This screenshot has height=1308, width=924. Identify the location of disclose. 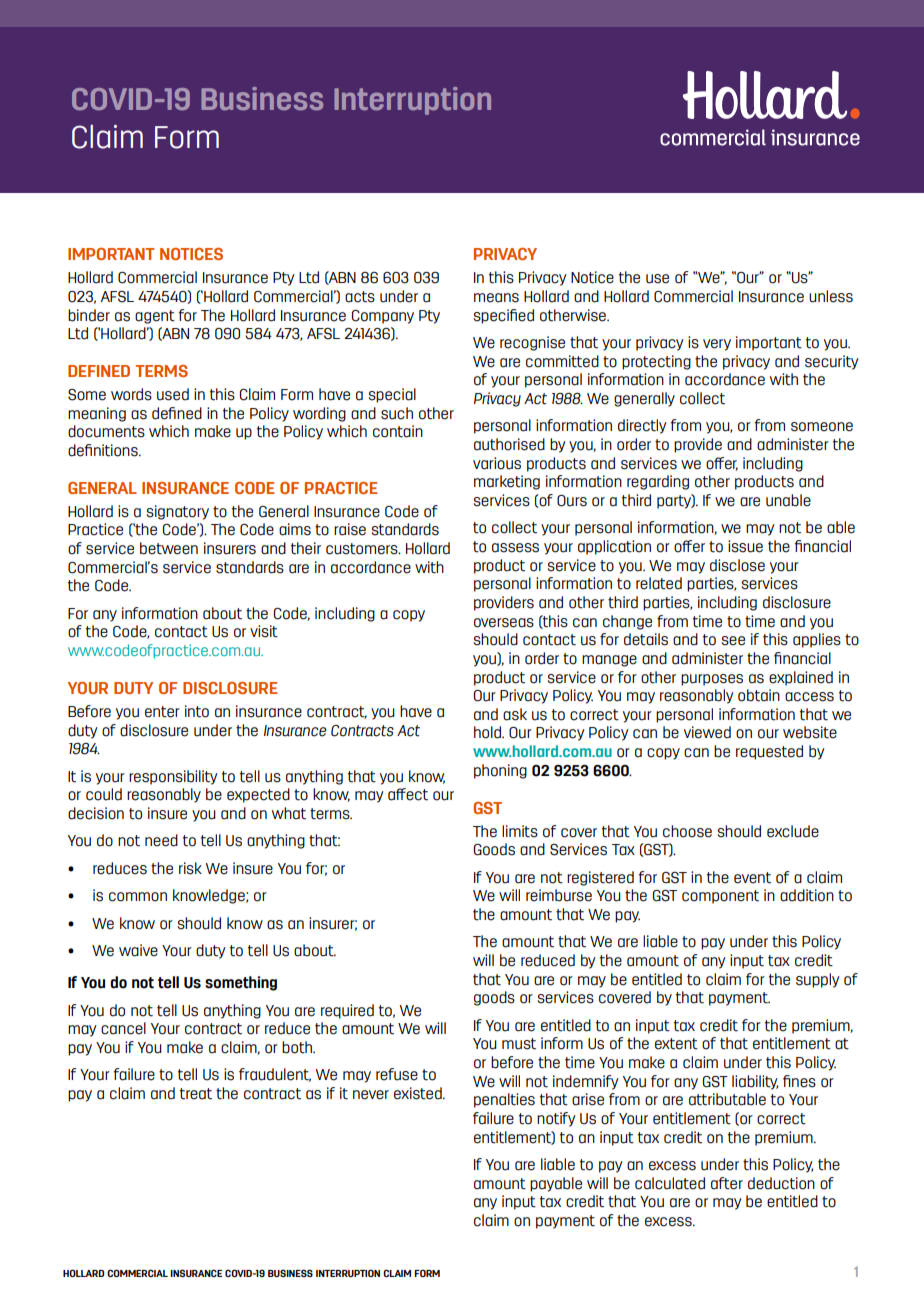
(737, 565).
